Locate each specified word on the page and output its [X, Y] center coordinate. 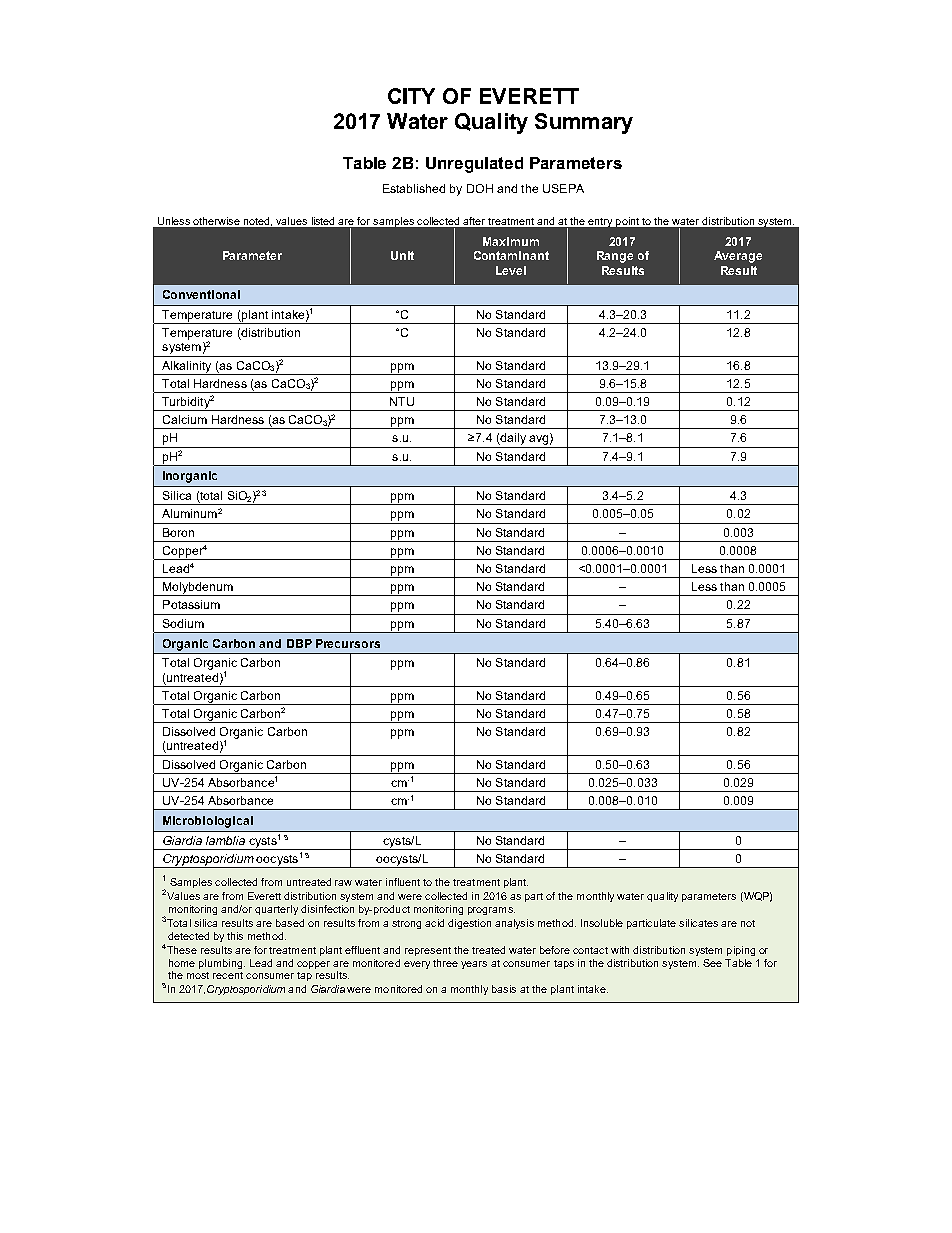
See [712, 963]
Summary [584, 123]
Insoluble [602, 923]
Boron [178, 532]
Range [615, 257]
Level [511, 270]
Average [738, 257]
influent [403, 882]
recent [228, 975]
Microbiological [208, 822]
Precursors [348, 643]
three [445, 963]
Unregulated [474, 165]
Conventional [201, 294]
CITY [411, 96]
